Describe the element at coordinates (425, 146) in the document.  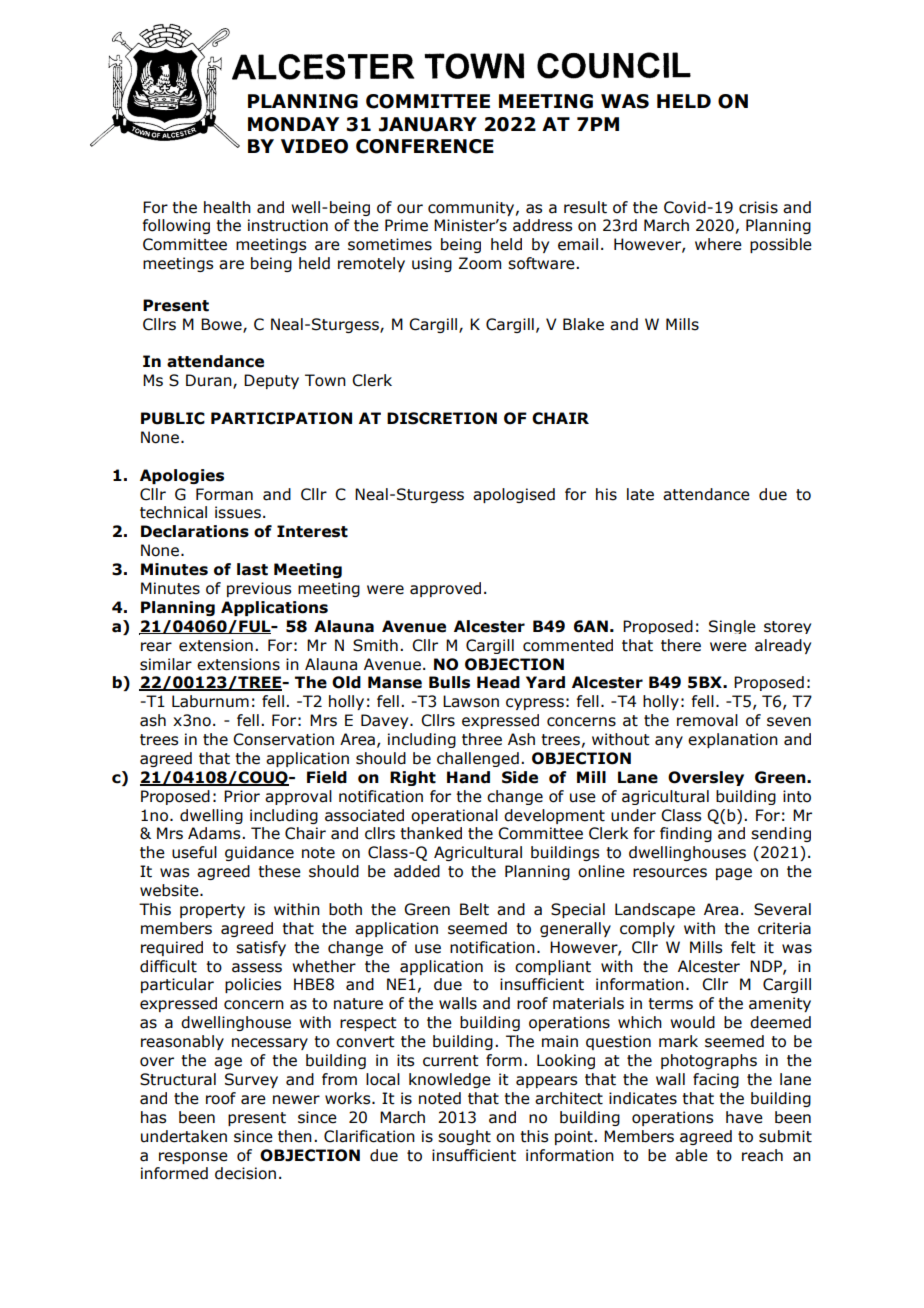
I see `CONFERENCE` at that location.
